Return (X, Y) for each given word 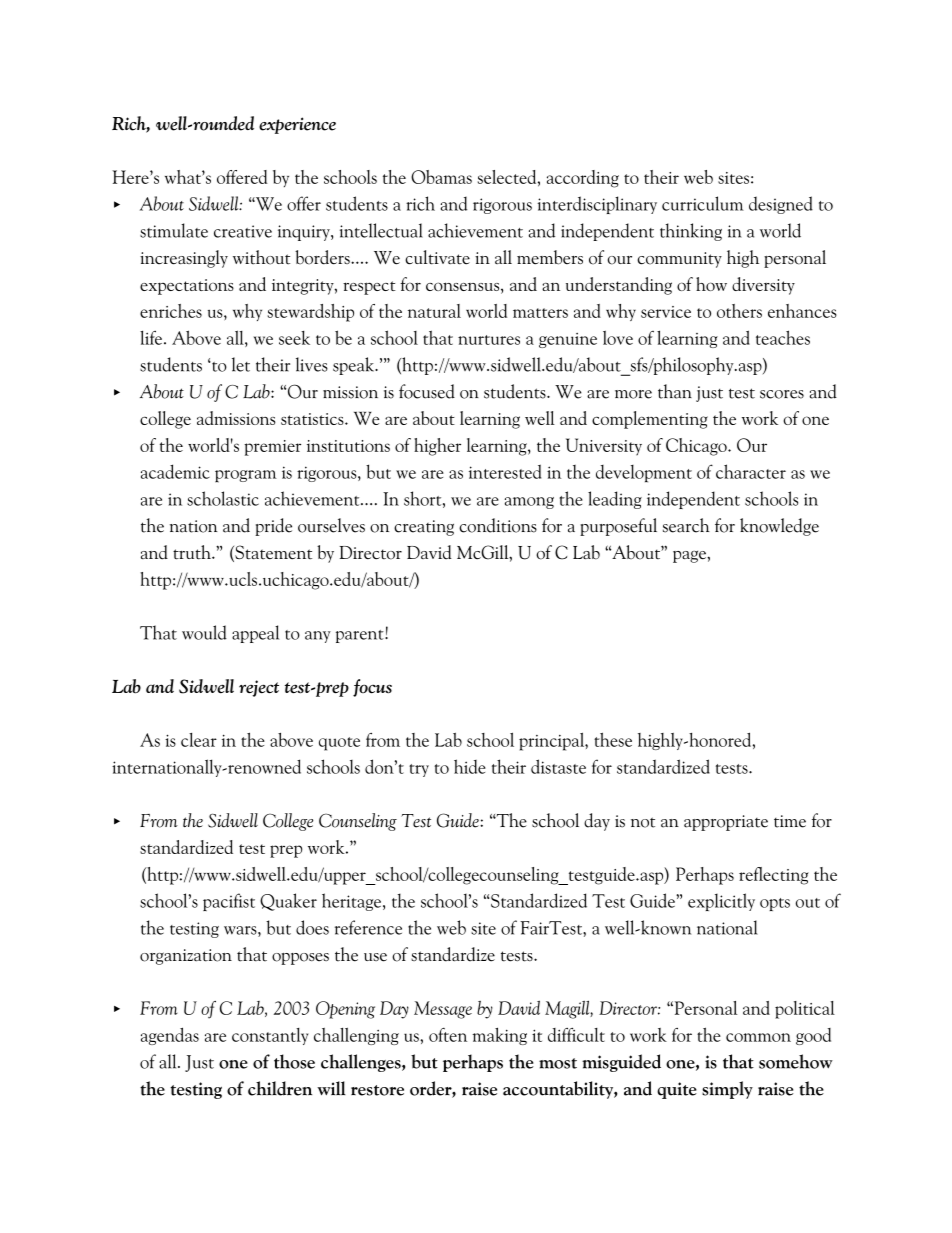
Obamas (441, 177)
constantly (270, 1036)
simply (727, 1090)
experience (297, 125)
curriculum (703, 203)
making (499, 1036)
